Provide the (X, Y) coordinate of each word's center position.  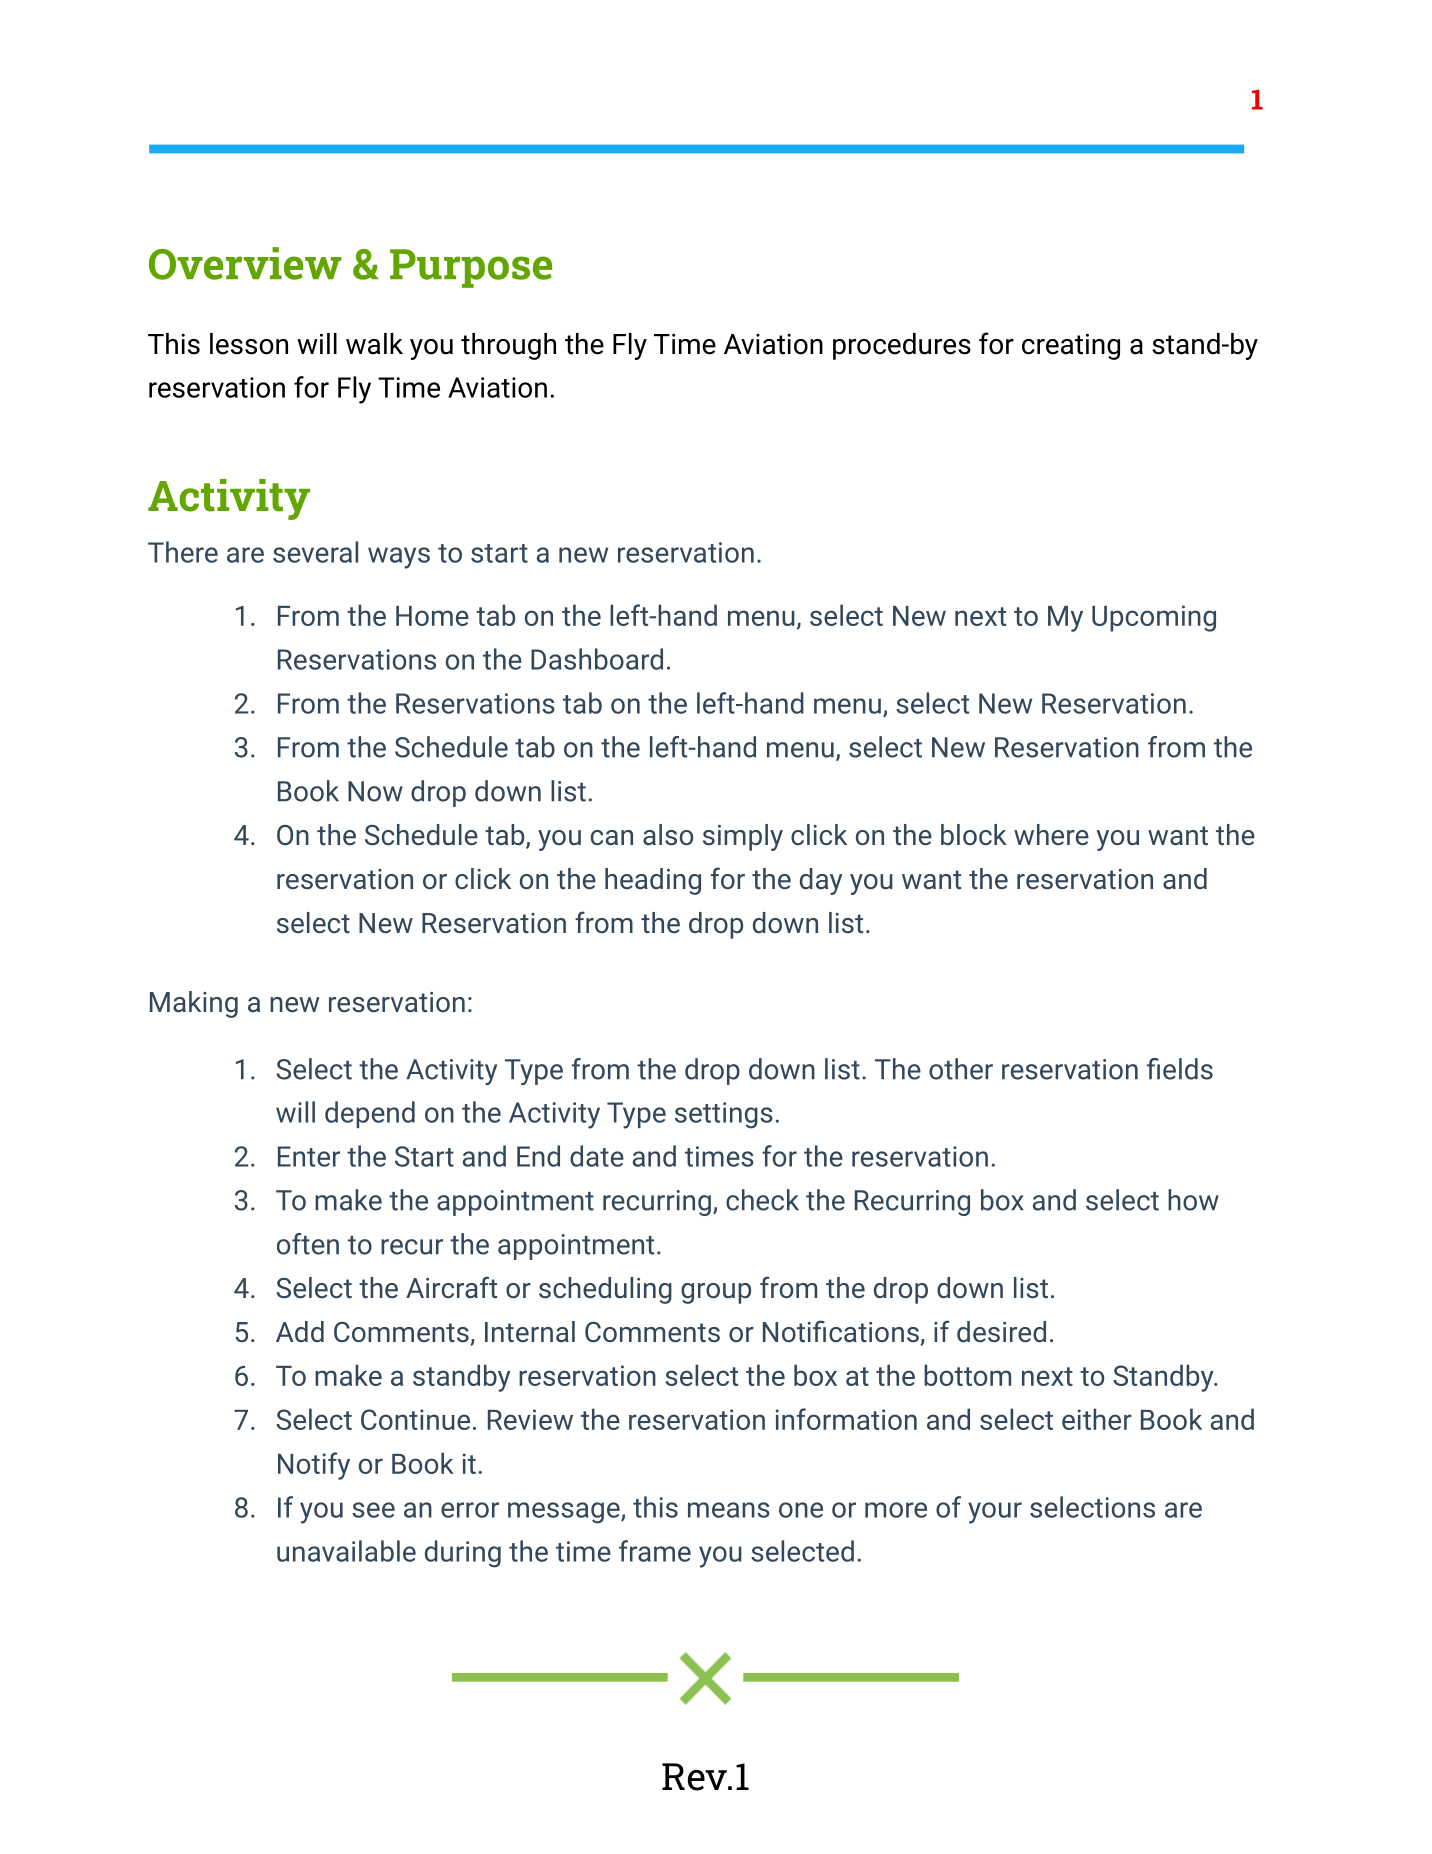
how (1193, 1200)
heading (653, 881)
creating (1071, 346)
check (762, 1200)
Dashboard (597, 659)
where (1051, 834)
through (508, 346)
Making (194, 1004)
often (308, 1244)
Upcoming (1154, 618)
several (315, 552)
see (373, 1510)
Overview (245, 263)
